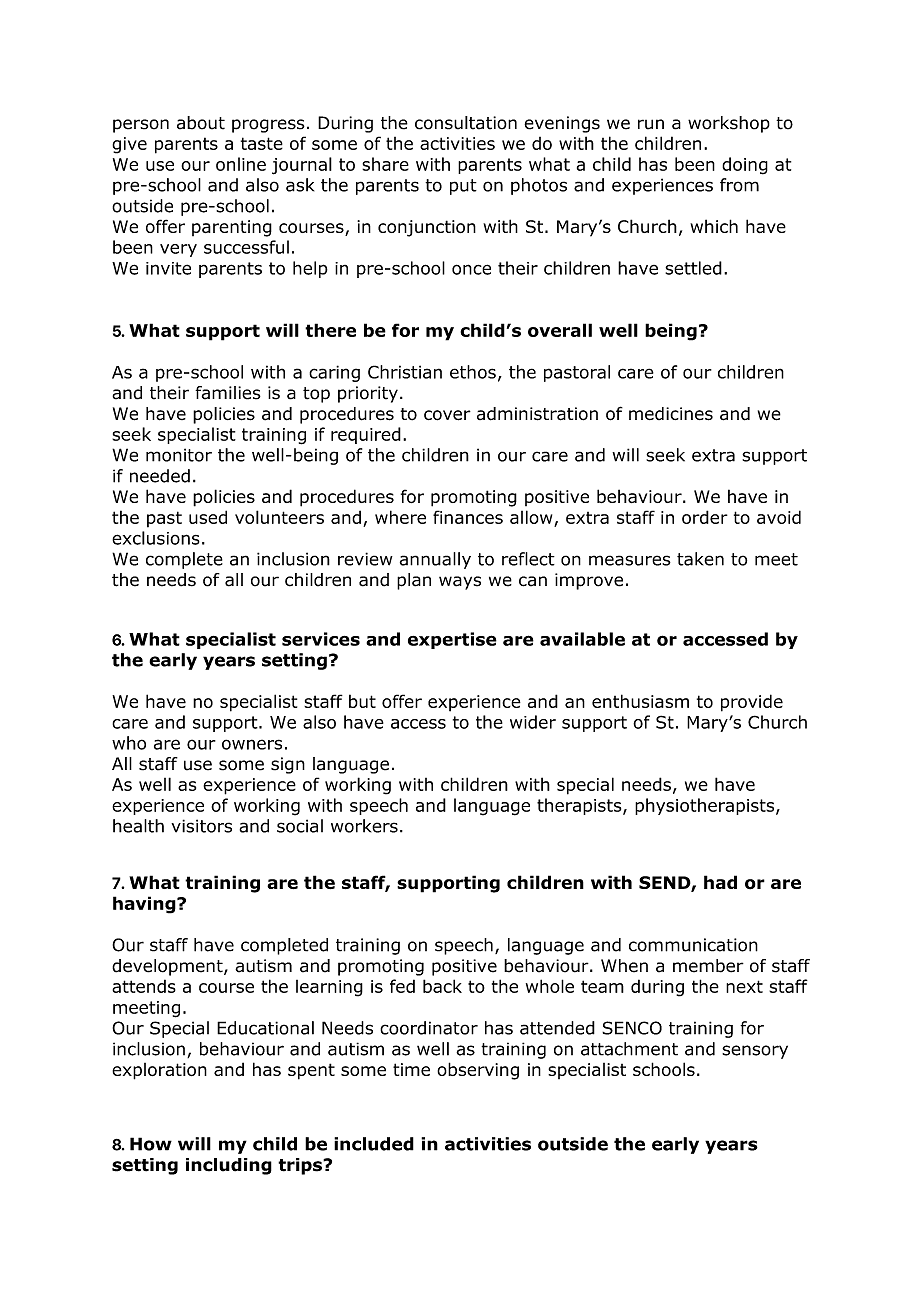  Describe the element at coordinates (442, 986) in the screenshot. I see `back` at that location.
